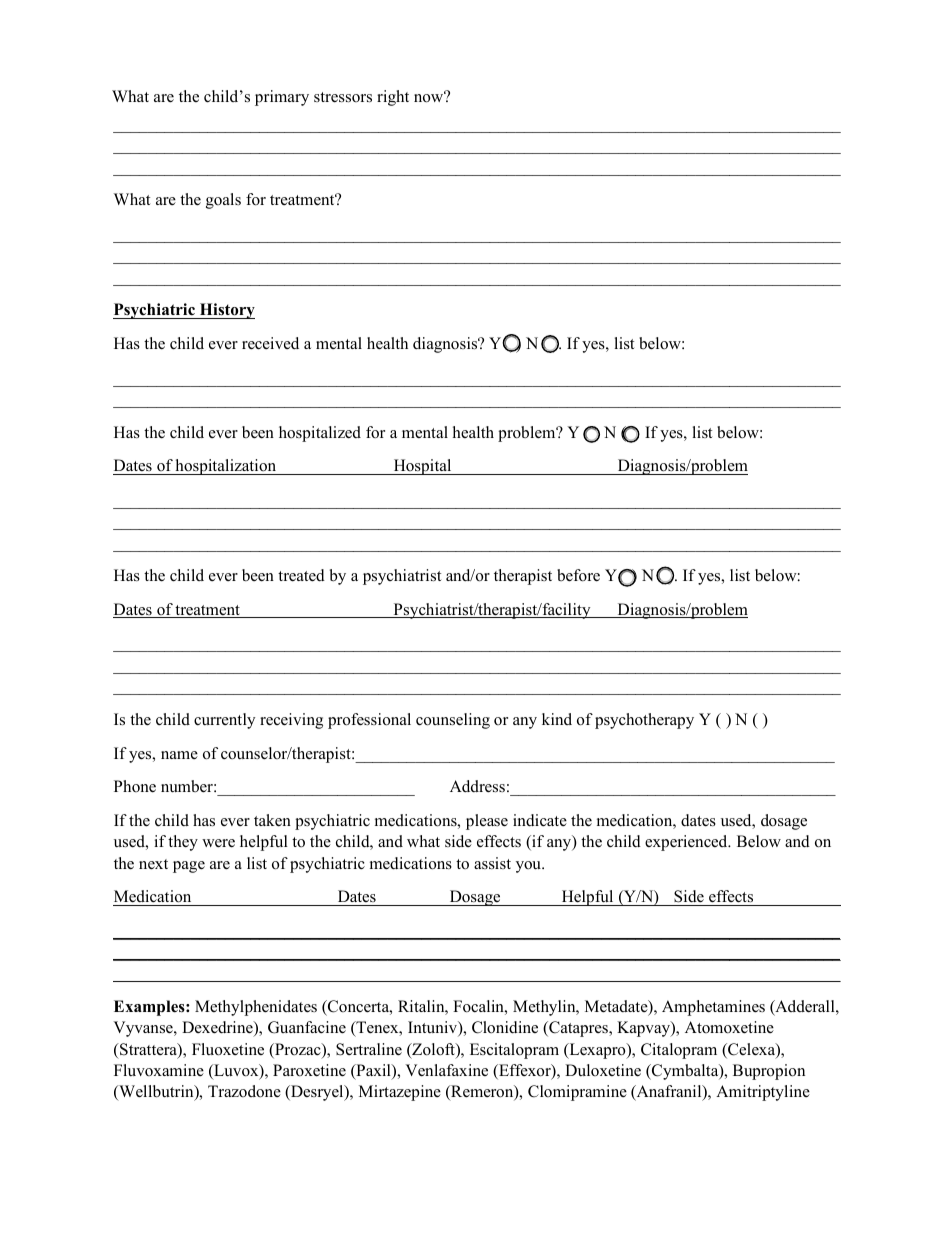  I want to click on primary, so click(282, 98).
